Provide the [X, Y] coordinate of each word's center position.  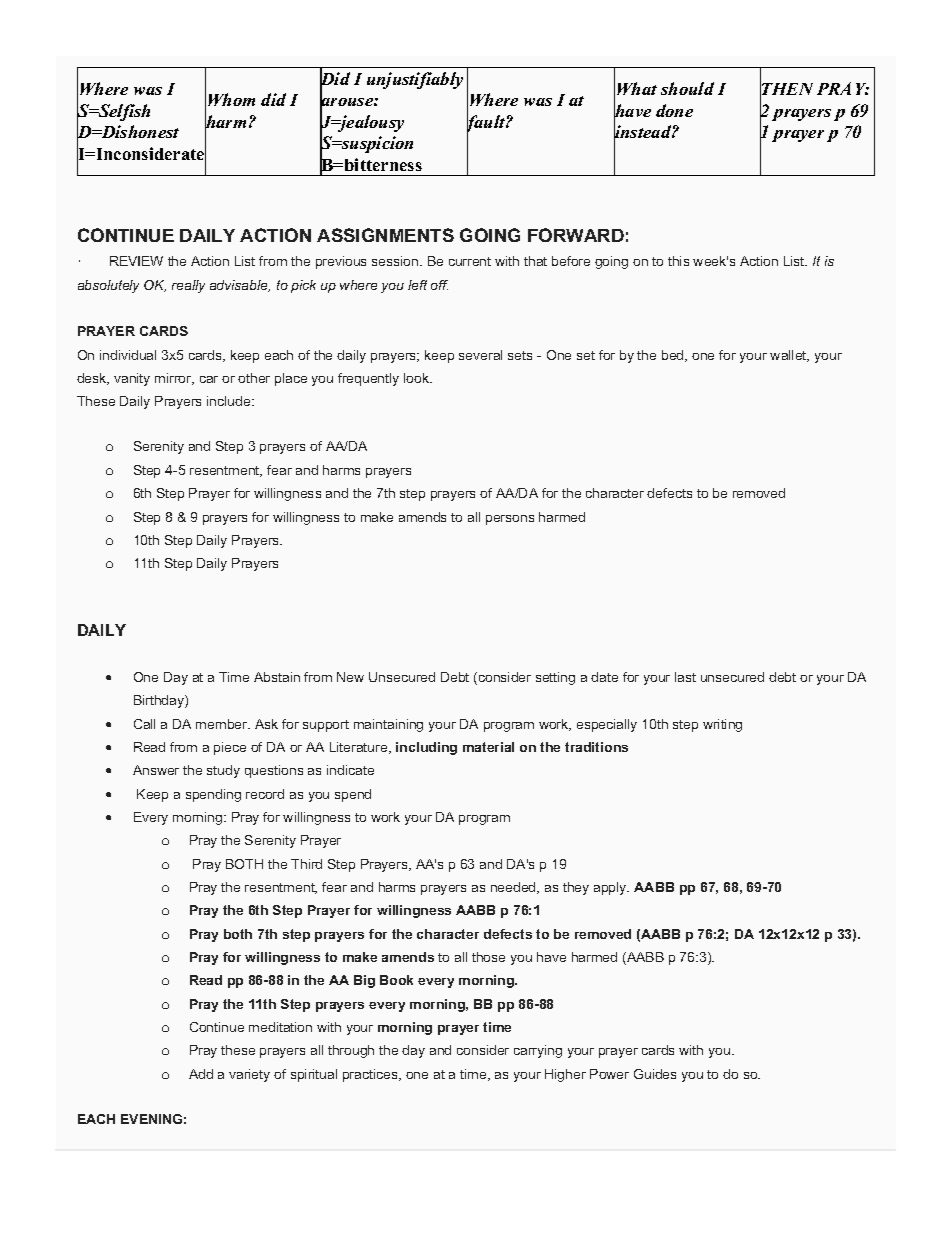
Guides [655, 1074]
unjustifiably [415, 80]
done [674, 110]
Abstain [277, 677]
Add [201, 1074]
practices [371, 1075]
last [685, 677]
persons [510, 520]
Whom [231, 99]
